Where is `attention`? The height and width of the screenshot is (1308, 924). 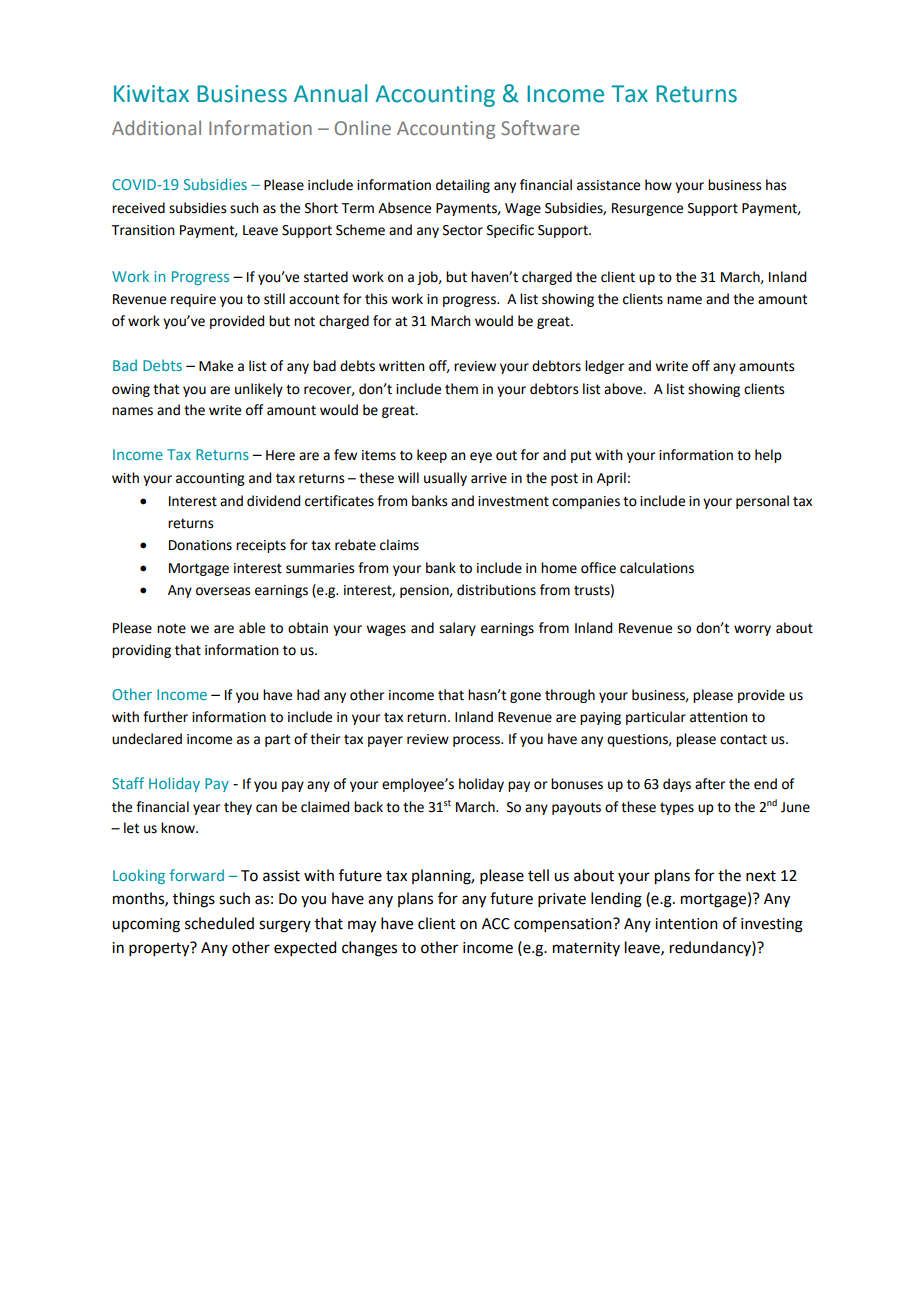
attention is located at coordinates (719, 717).
